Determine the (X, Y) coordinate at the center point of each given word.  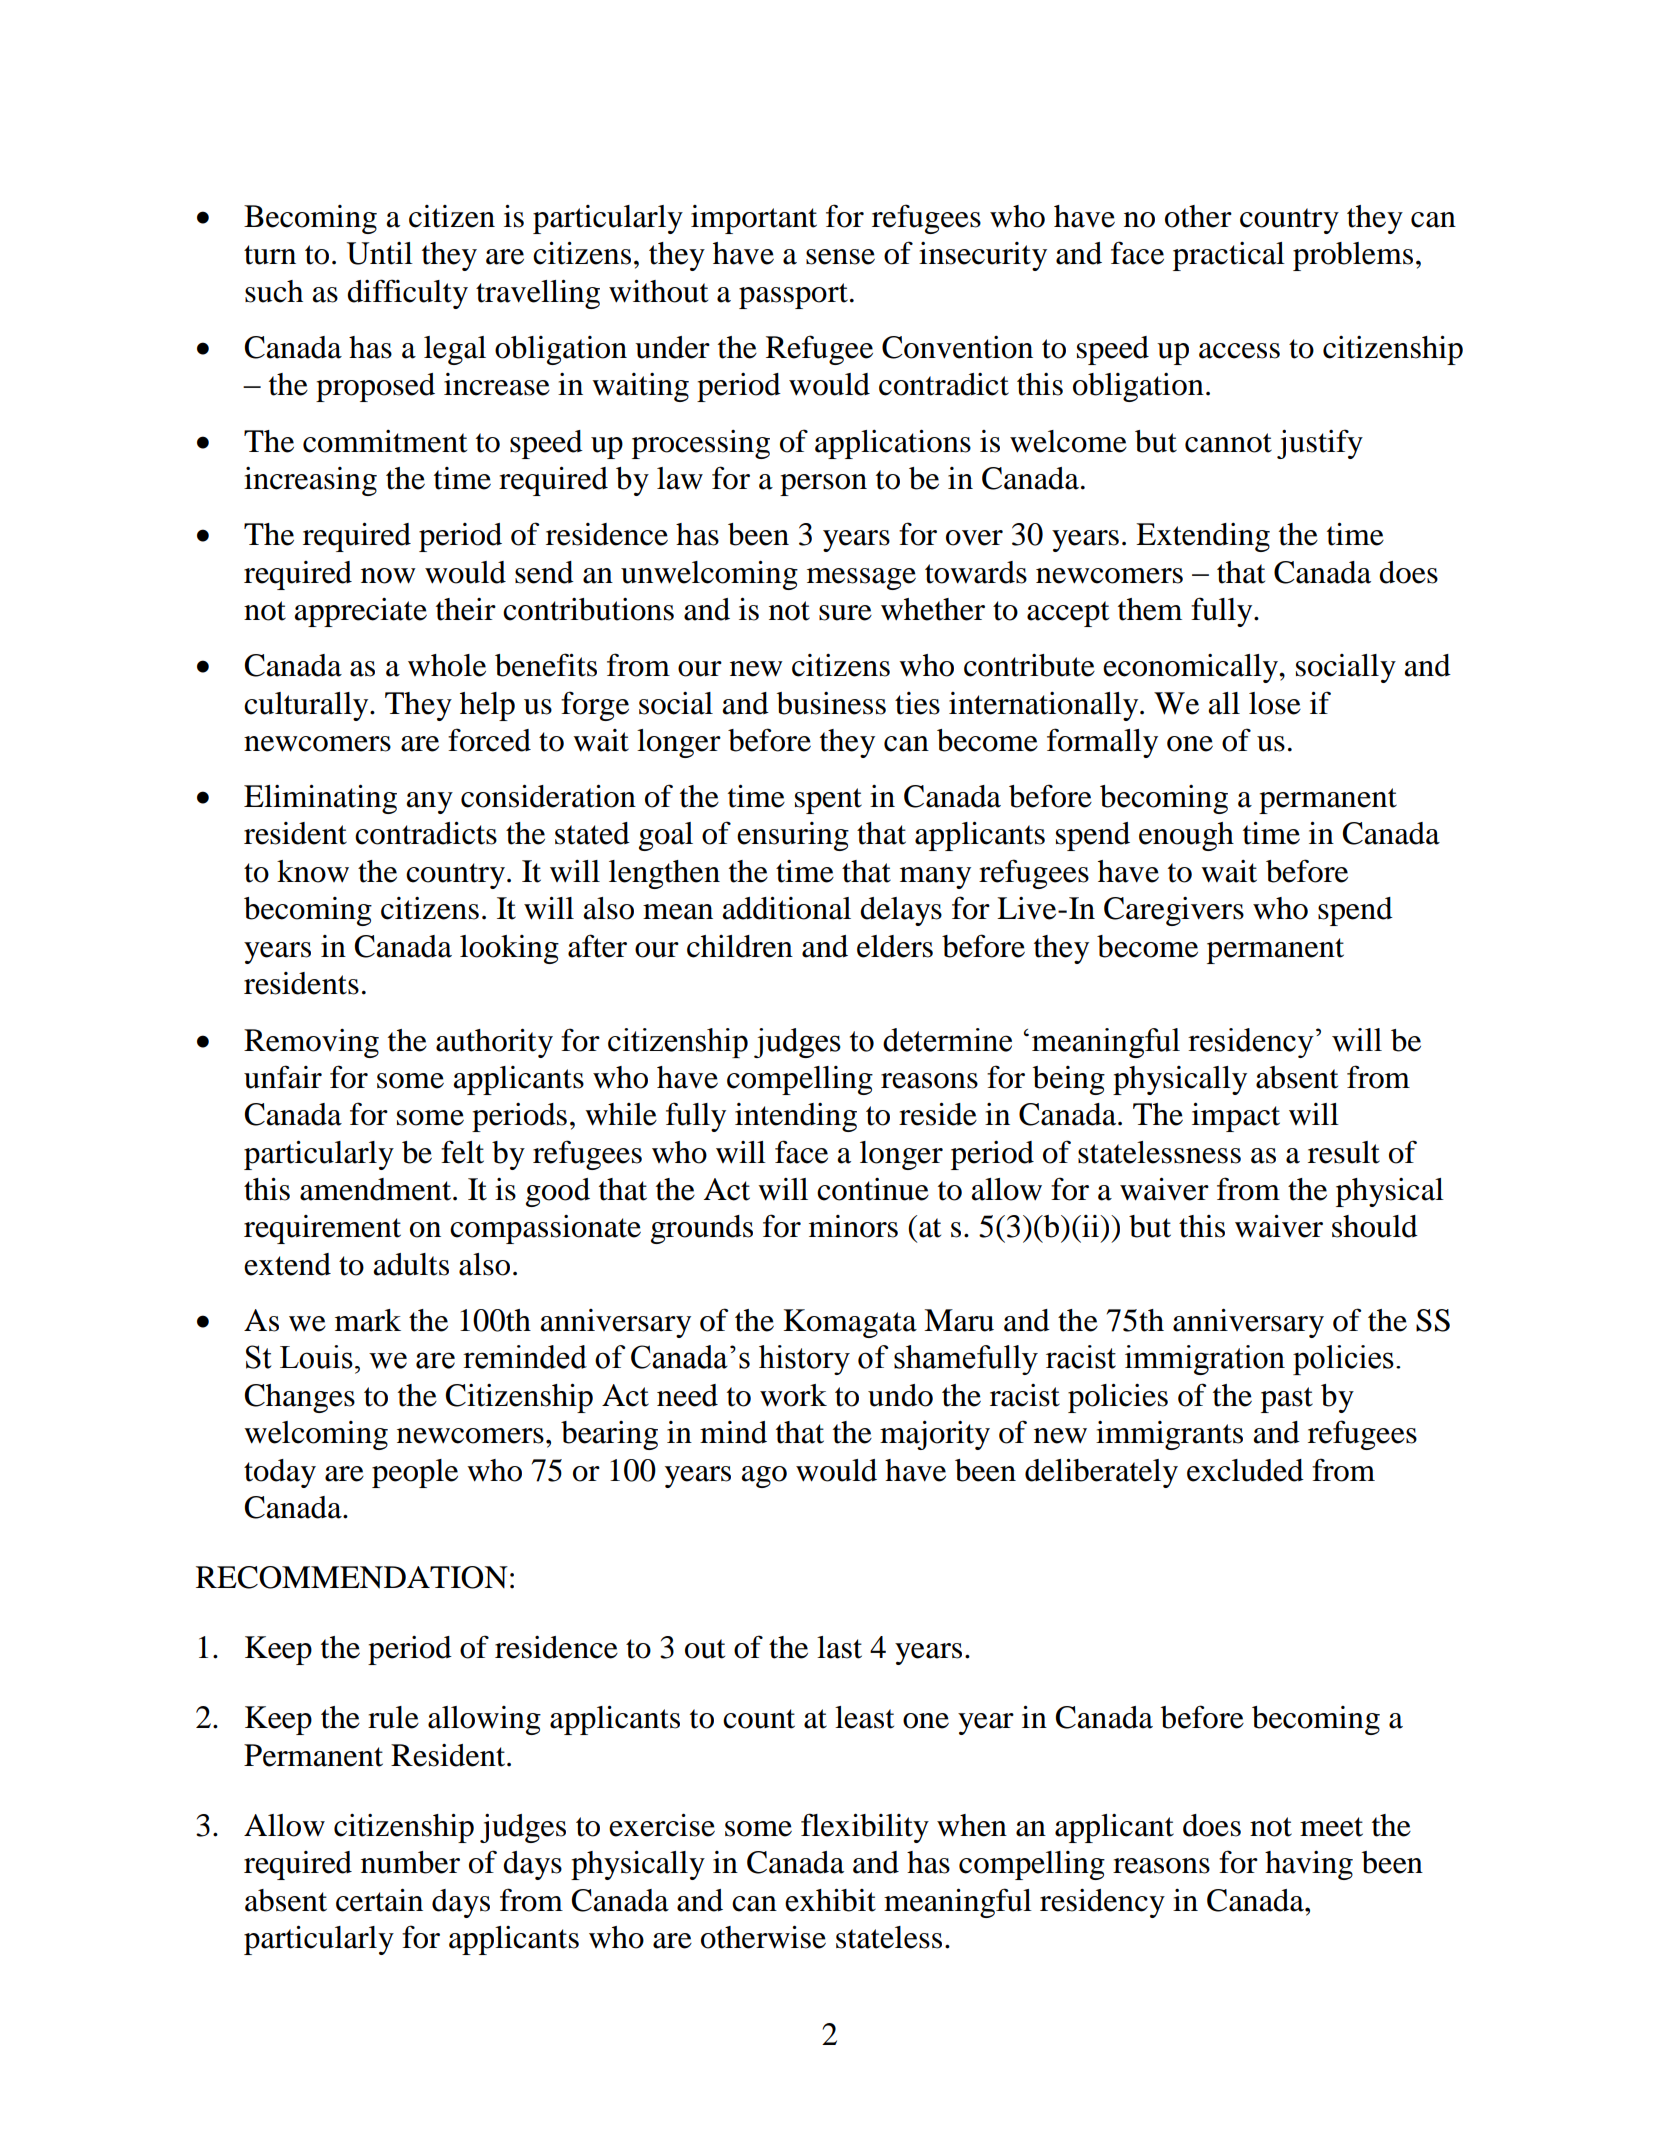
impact (1236, 1117)
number (410, 1862)
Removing (311, 1043)
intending (796, 1117)
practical (1229, 256)
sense (840, 257)
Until (380, 253)
